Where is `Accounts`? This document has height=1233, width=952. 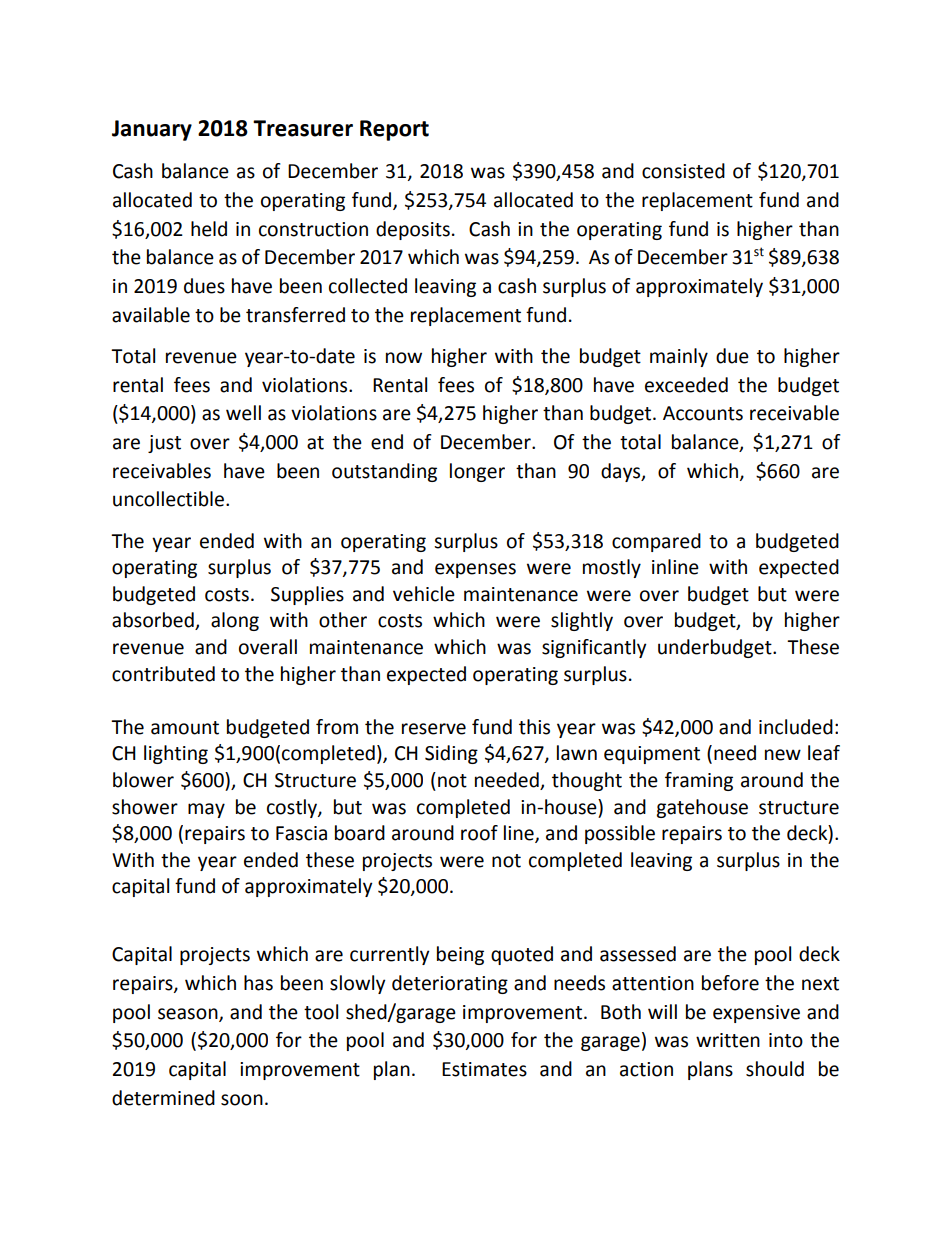 Accounts is located at coordinates (703, 413).
